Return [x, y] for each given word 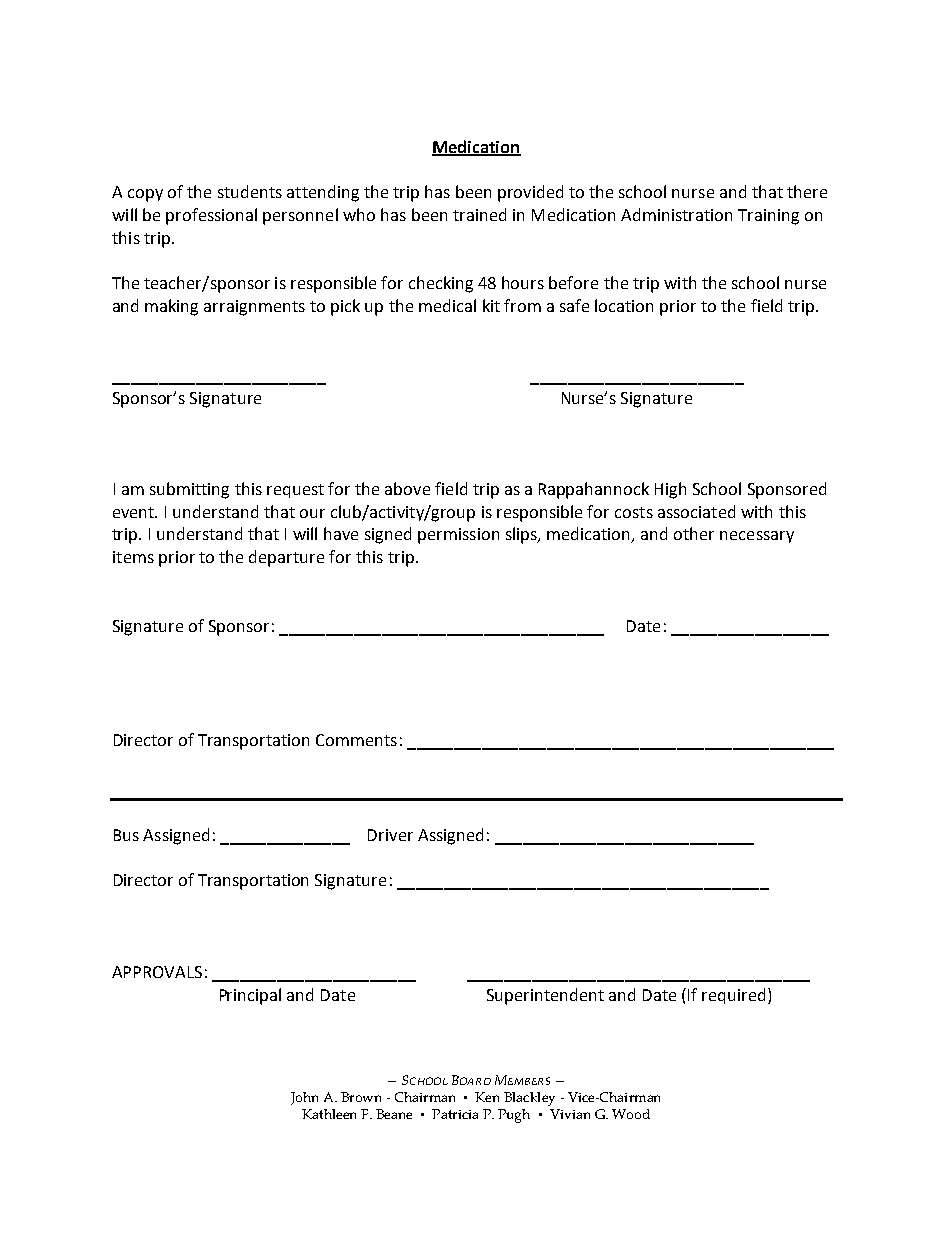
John [304, 1098]
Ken [487, 1097]
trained [479, 214]
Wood [631, 1114]
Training [768, 217]
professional [211, 216]
